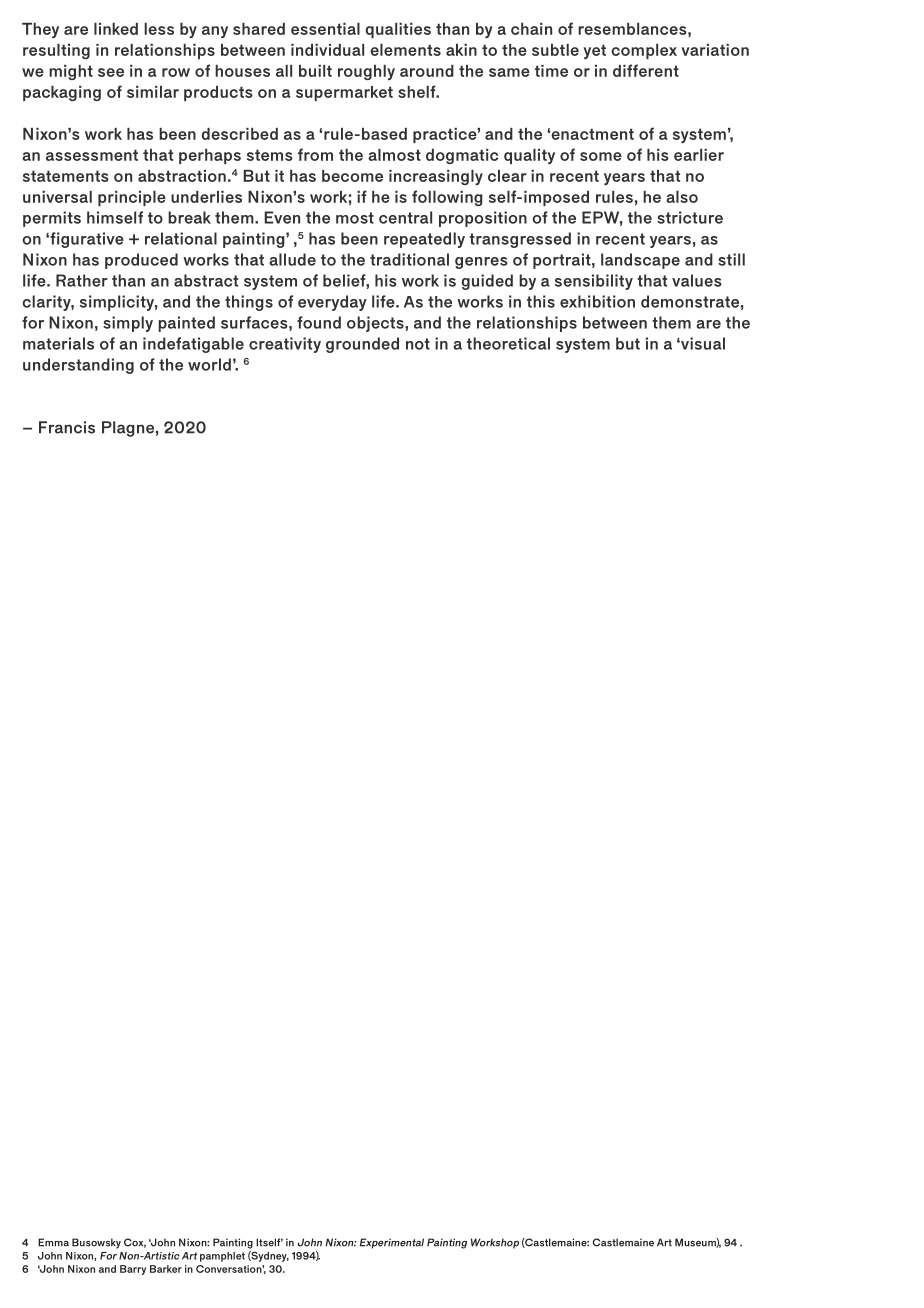 This document has height=1308, width=924. What do you see at coordinates (597, 301) in the document?
I see `exhibition` at bounding box center [597, 301].
